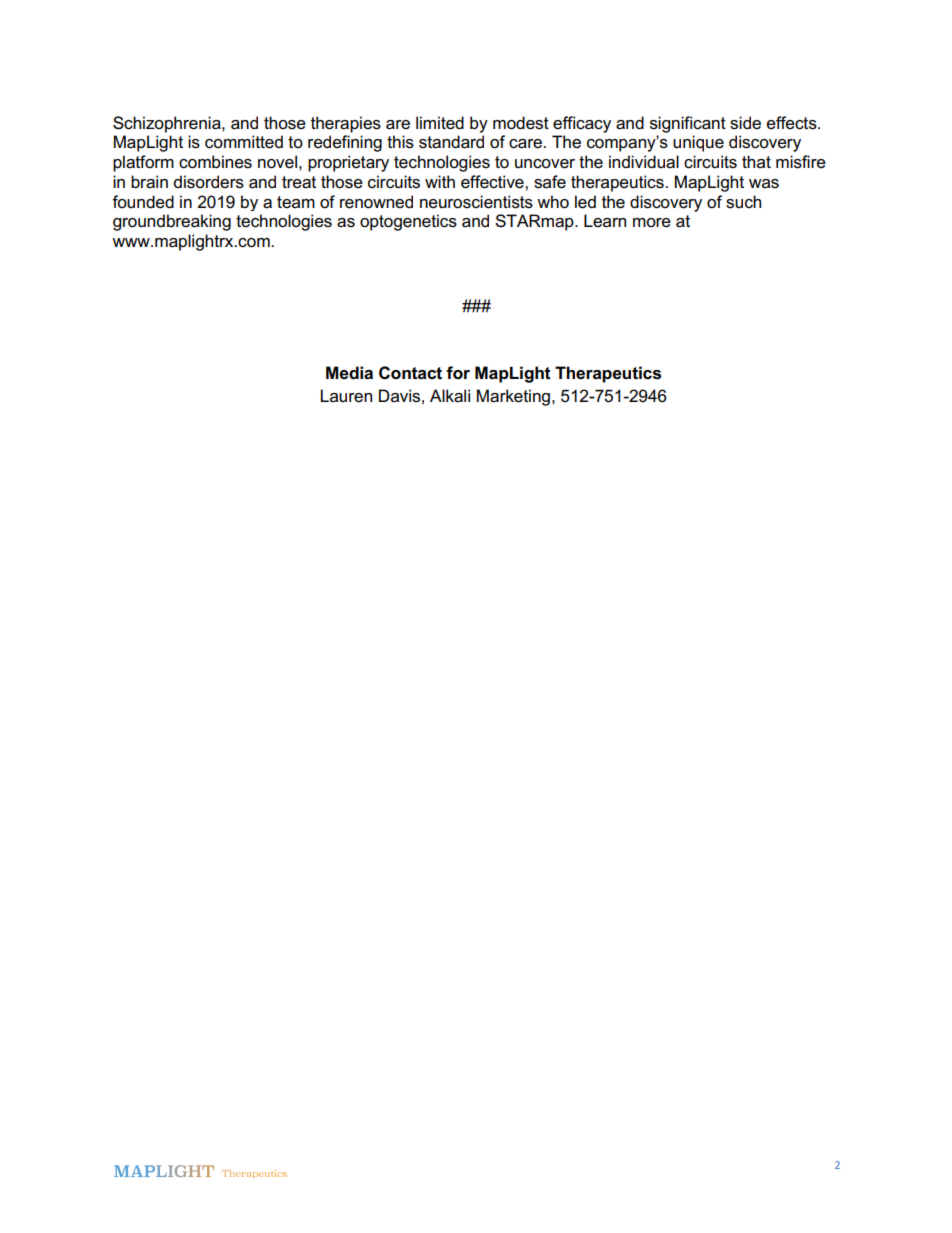  I want to click on was, so click(764, 184).
